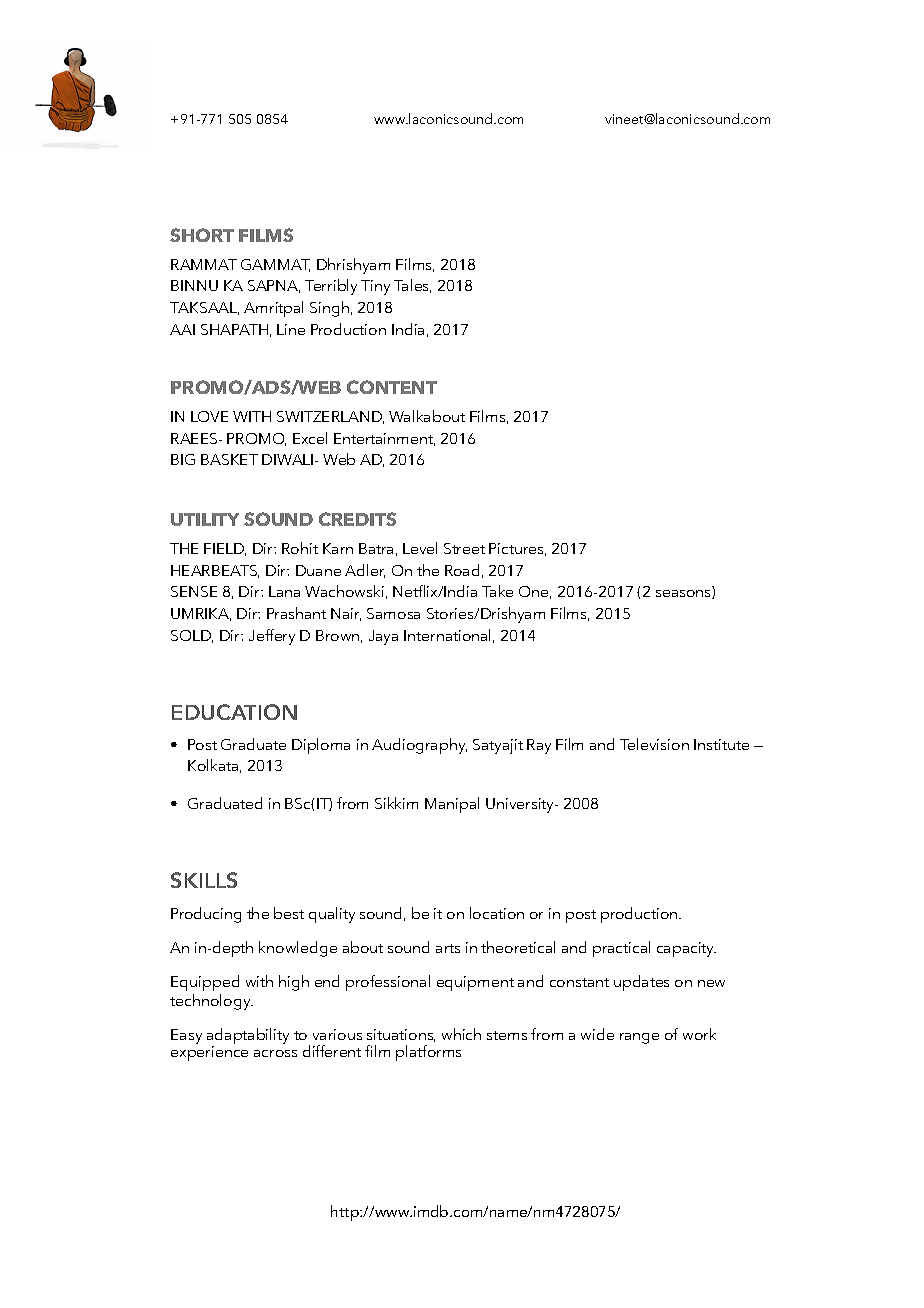  Describe the element at coordinates (412, 286) in the screenshot. I see `Tales` at that location.
